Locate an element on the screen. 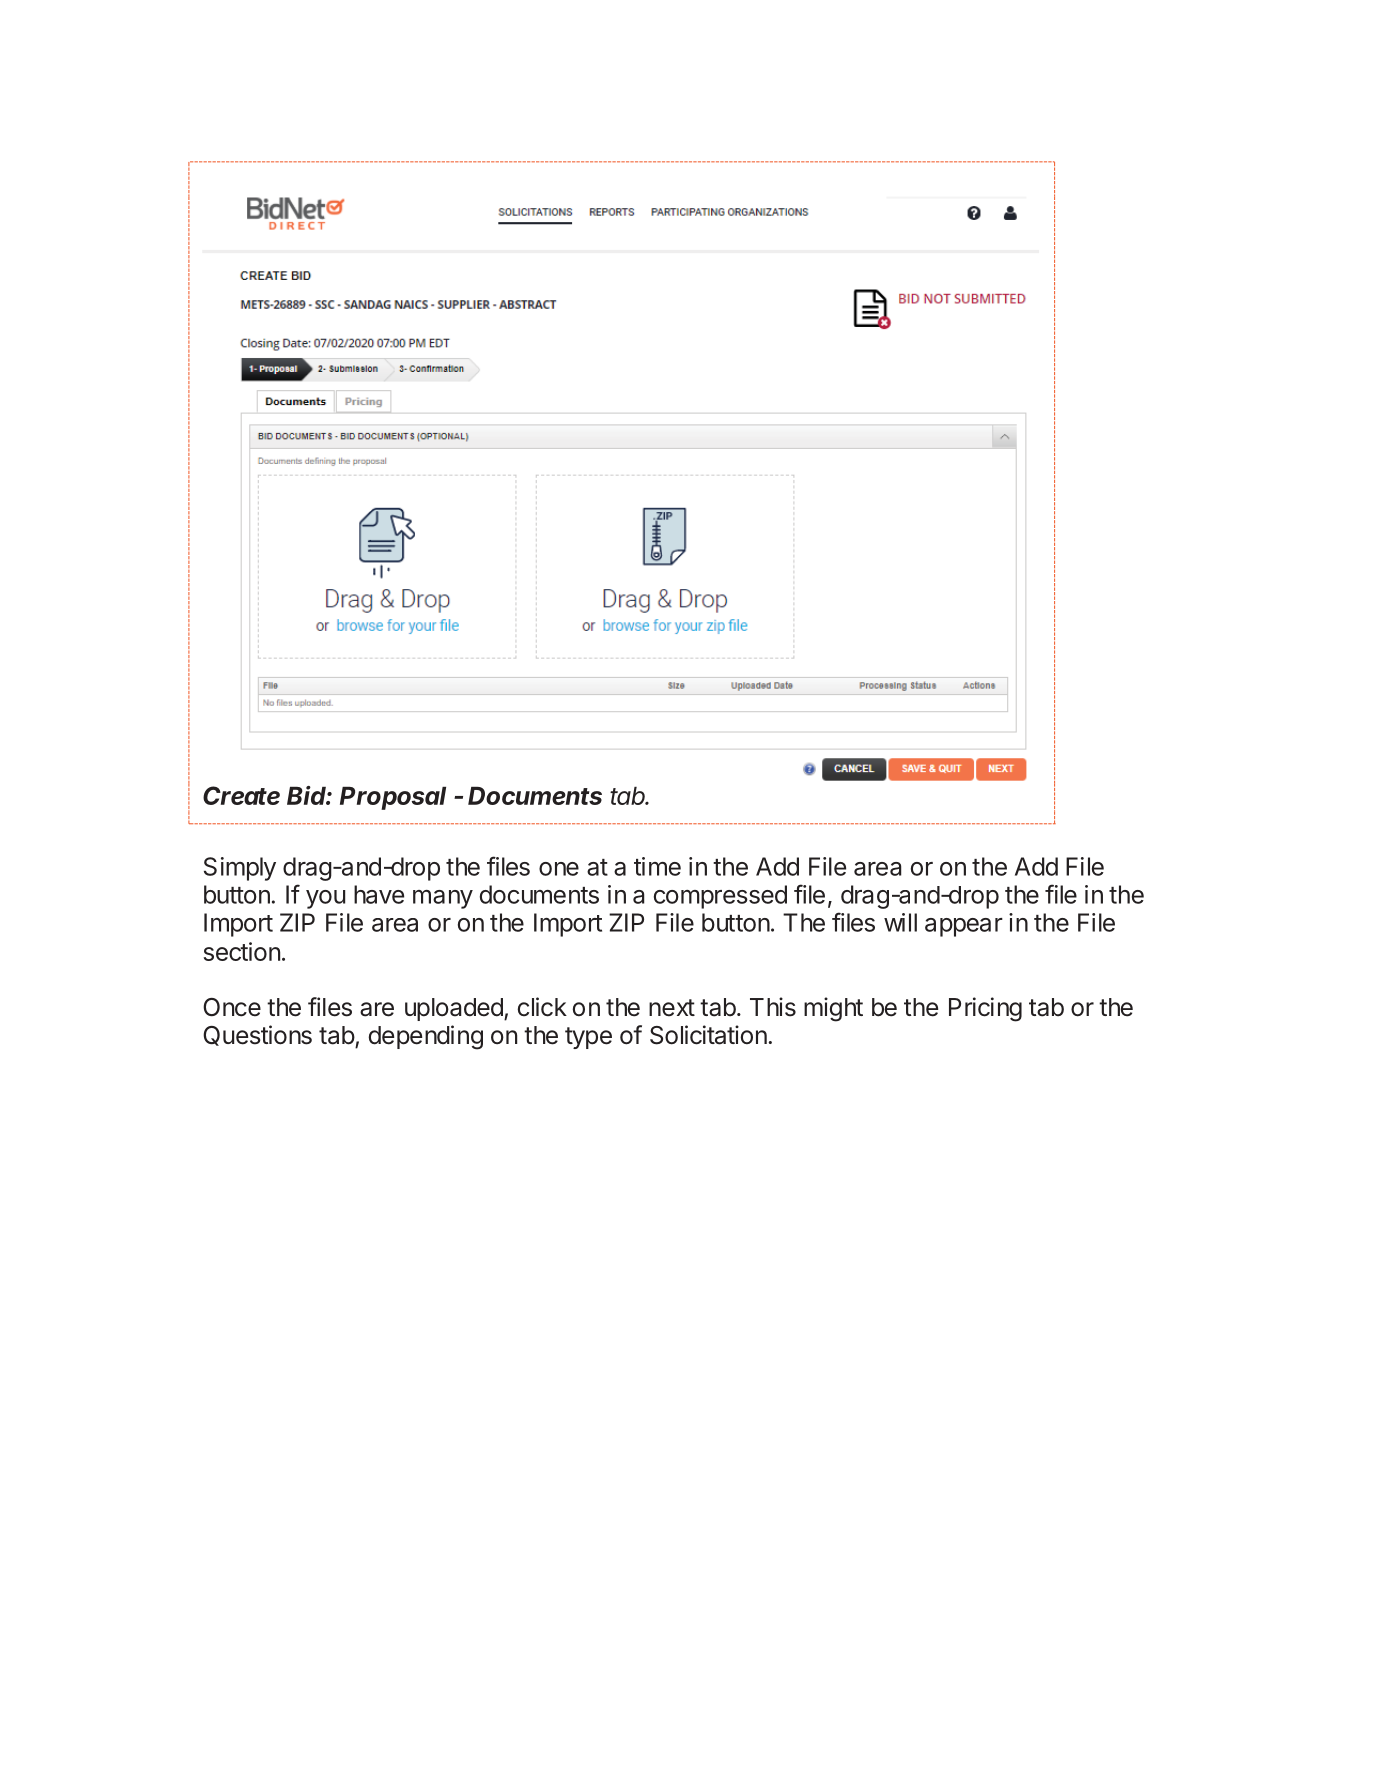 The width and height of the screenshot is (1375, 1779). Simply is located at coordinates (240, 869).
